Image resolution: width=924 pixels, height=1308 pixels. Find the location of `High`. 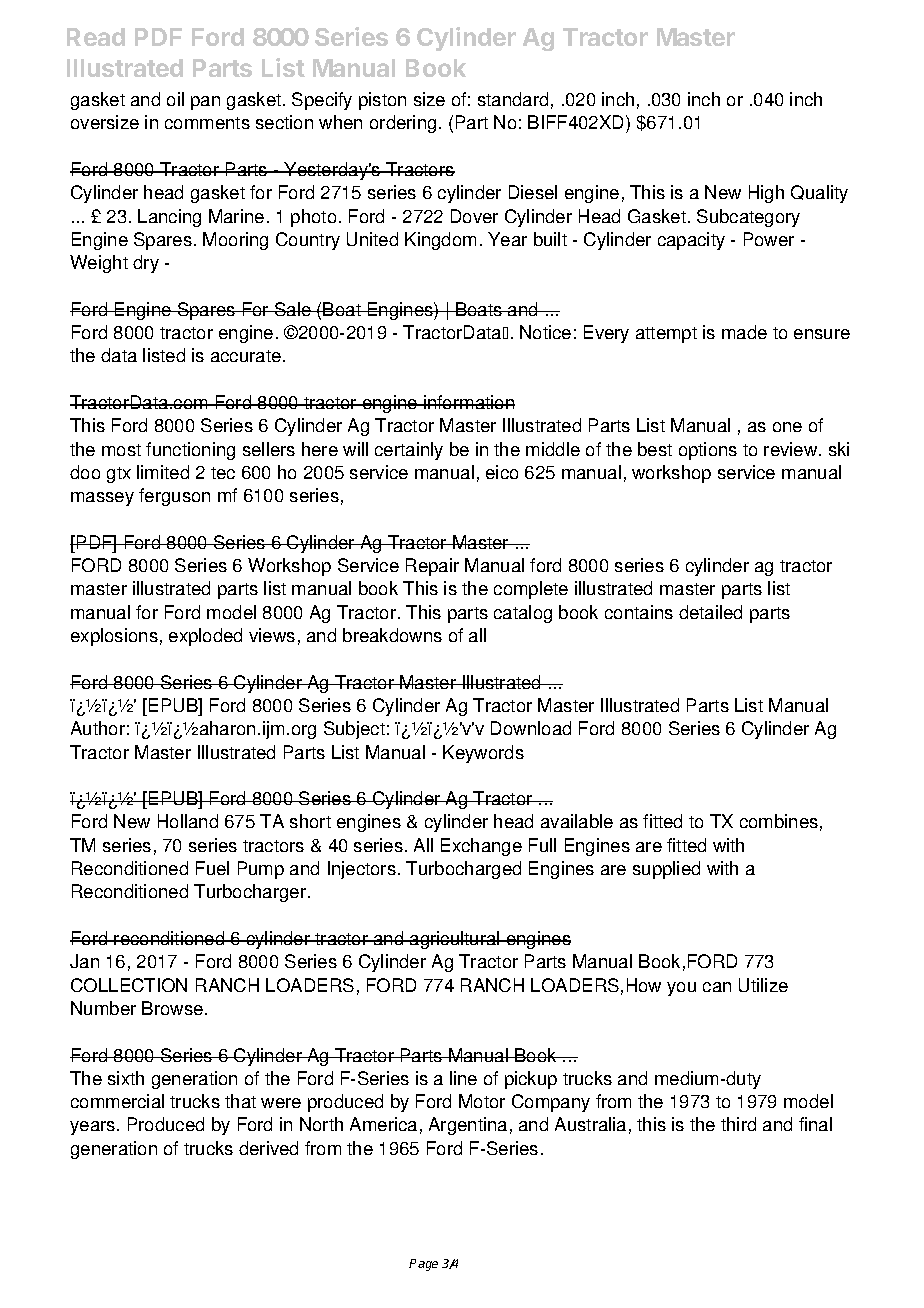

High is located at coordinates (766, 194).
